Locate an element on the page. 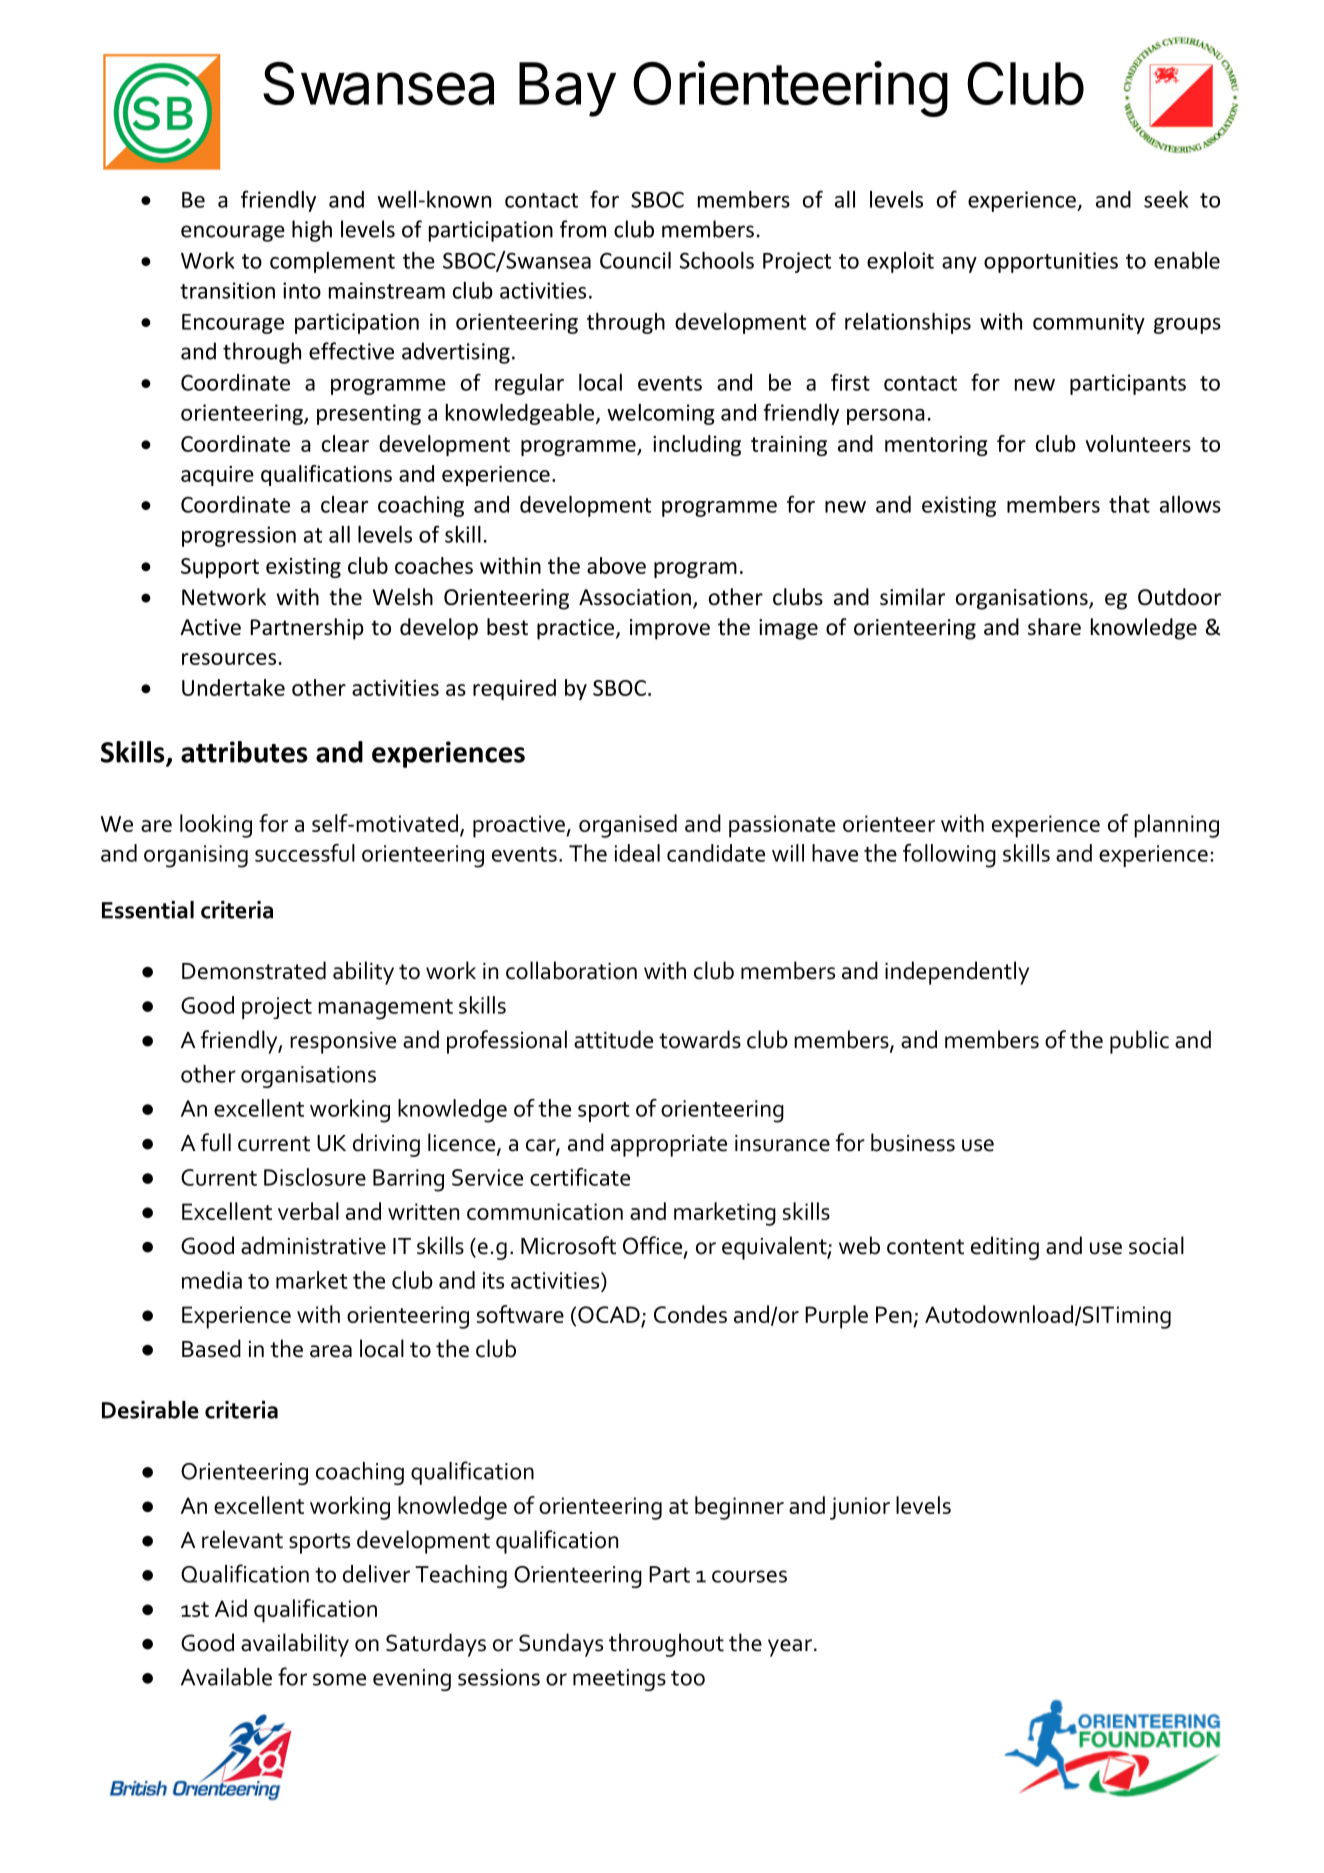 This image has height=1873, width=1324. public is located at coordinates (1139, 1042).
